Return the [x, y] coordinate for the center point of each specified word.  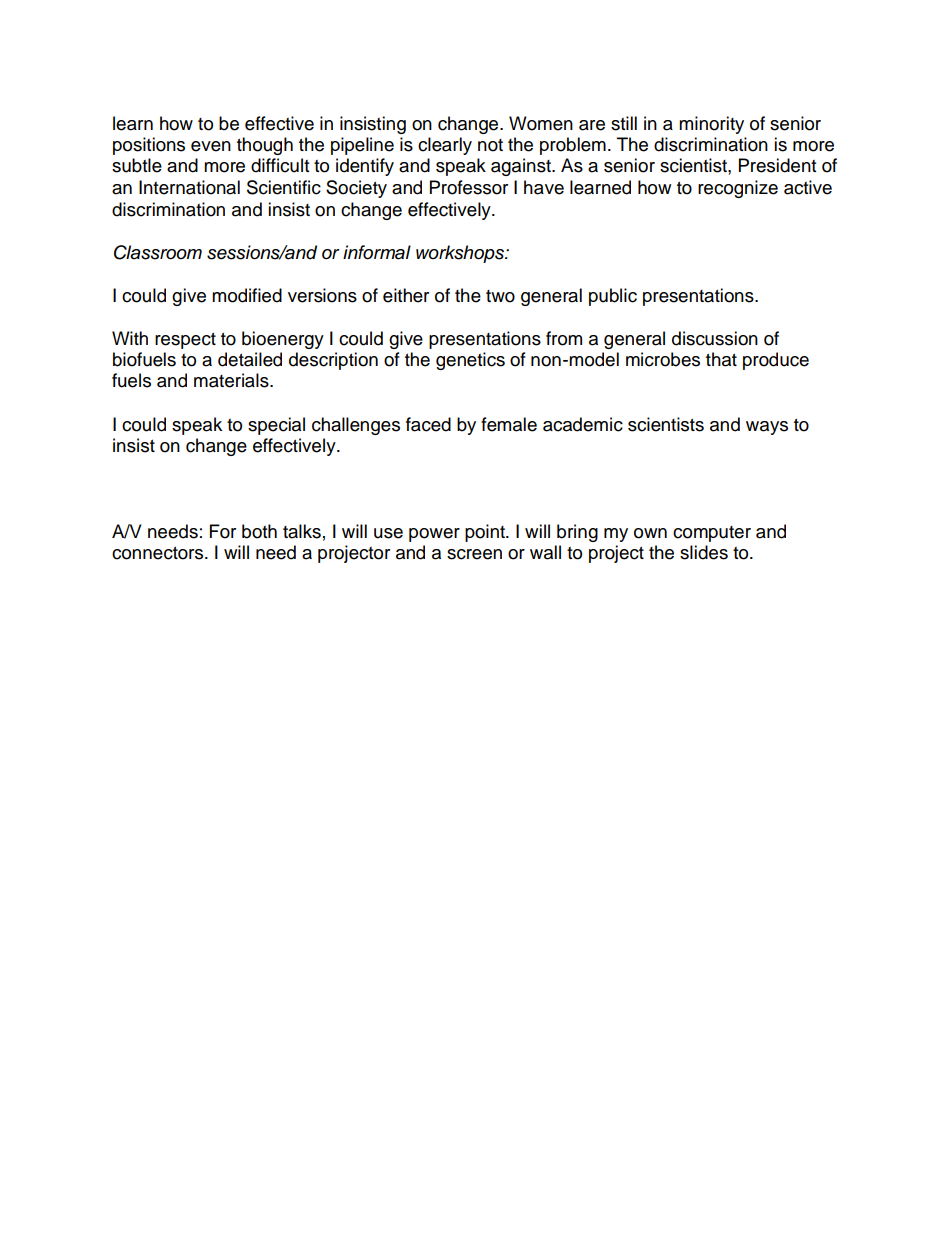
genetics [470, 361]
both [259, 531]
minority [711, 125]
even [211, 146]
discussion [715, 338]
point [486, 533]
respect [185, 341]
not [490, 145]
